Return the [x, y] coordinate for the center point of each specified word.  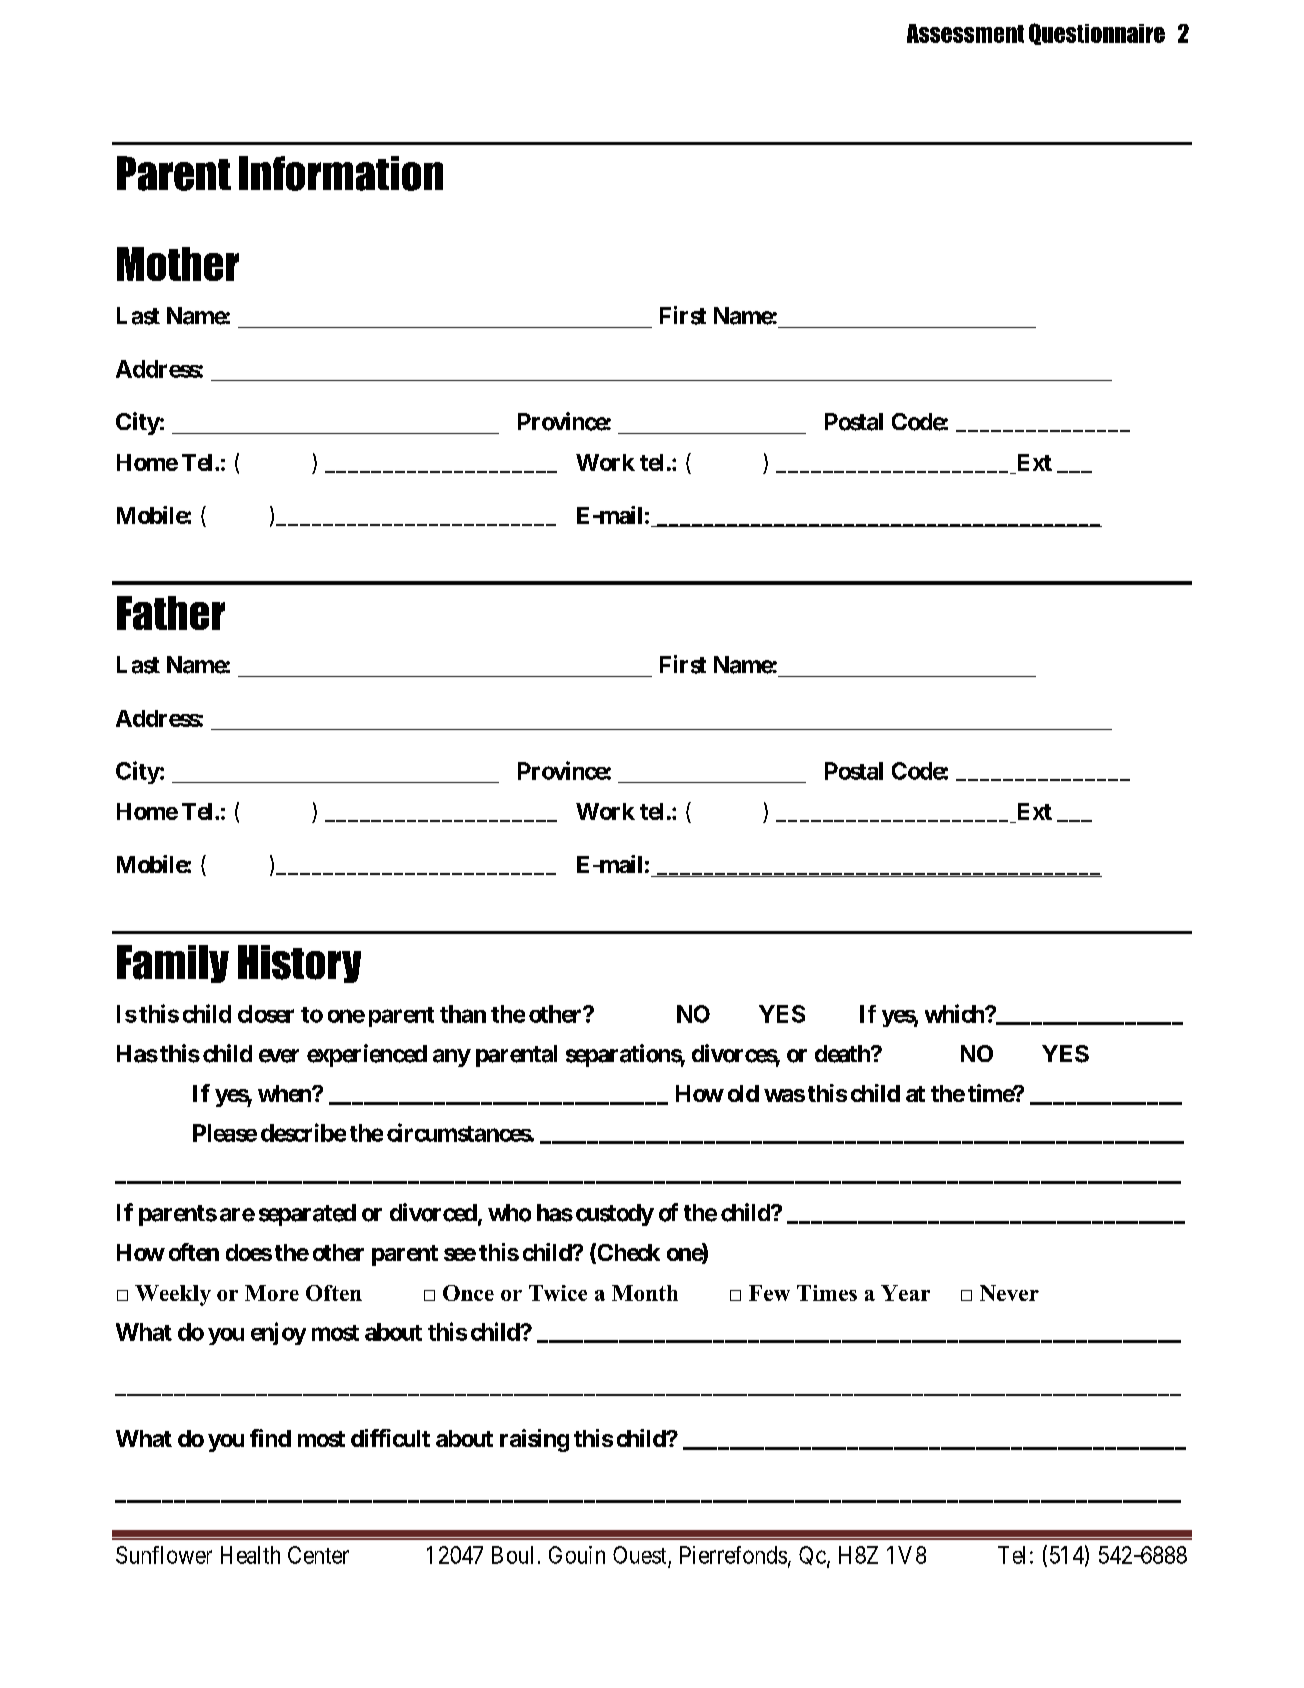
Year [905, 1293]
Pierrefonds [733, 1555]
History [299, 964]
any [452, 1058]
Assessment [965, 33]
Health [250, 1555]
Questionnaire [1097, 34]
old [743, 1093]
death [843, 1054]
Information [341, 173]
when [285, 1093]
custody [615, 1215]
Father [171, 613]
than [463, 1014]
